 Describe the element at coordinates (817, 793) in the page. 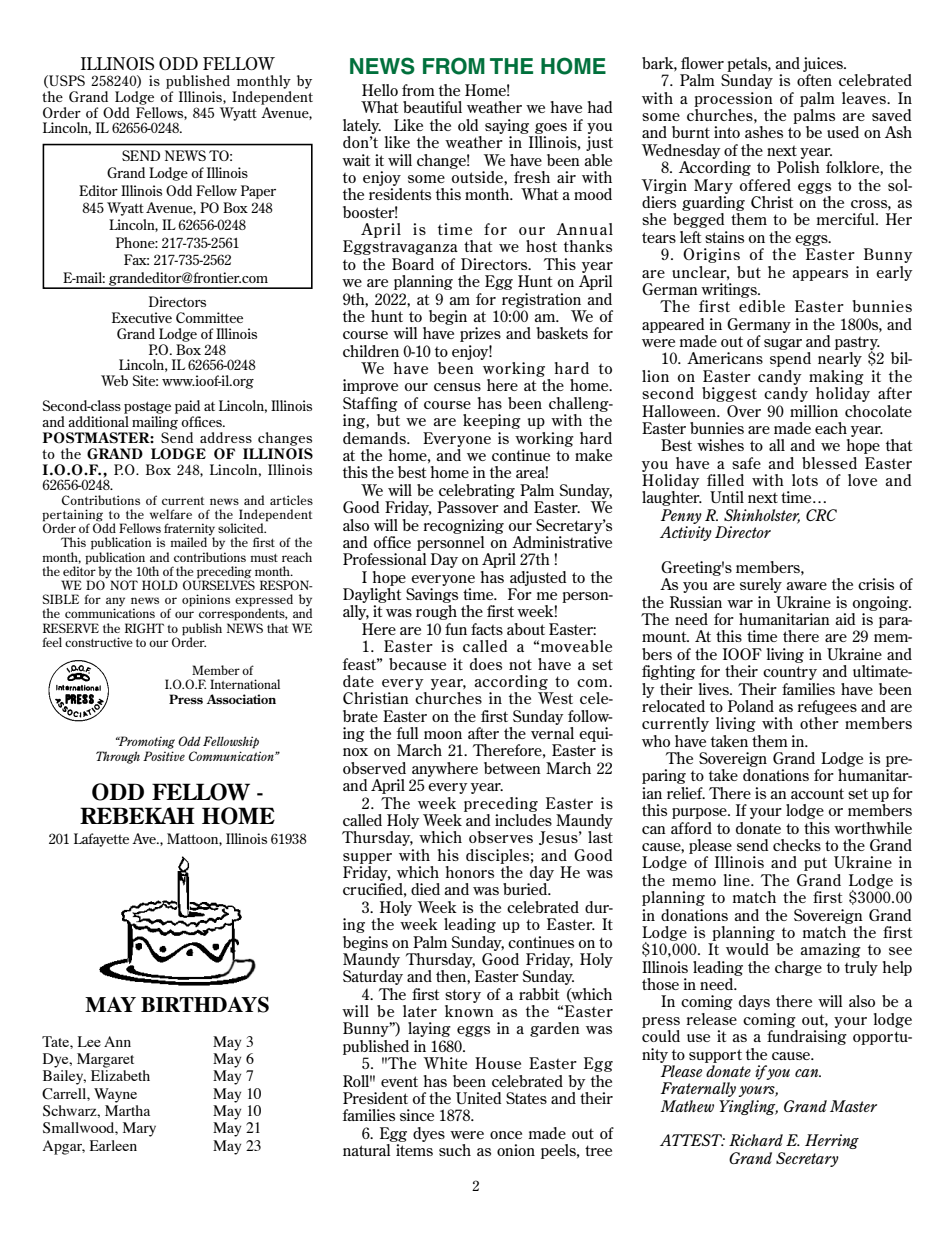

I see `account` at that location.
